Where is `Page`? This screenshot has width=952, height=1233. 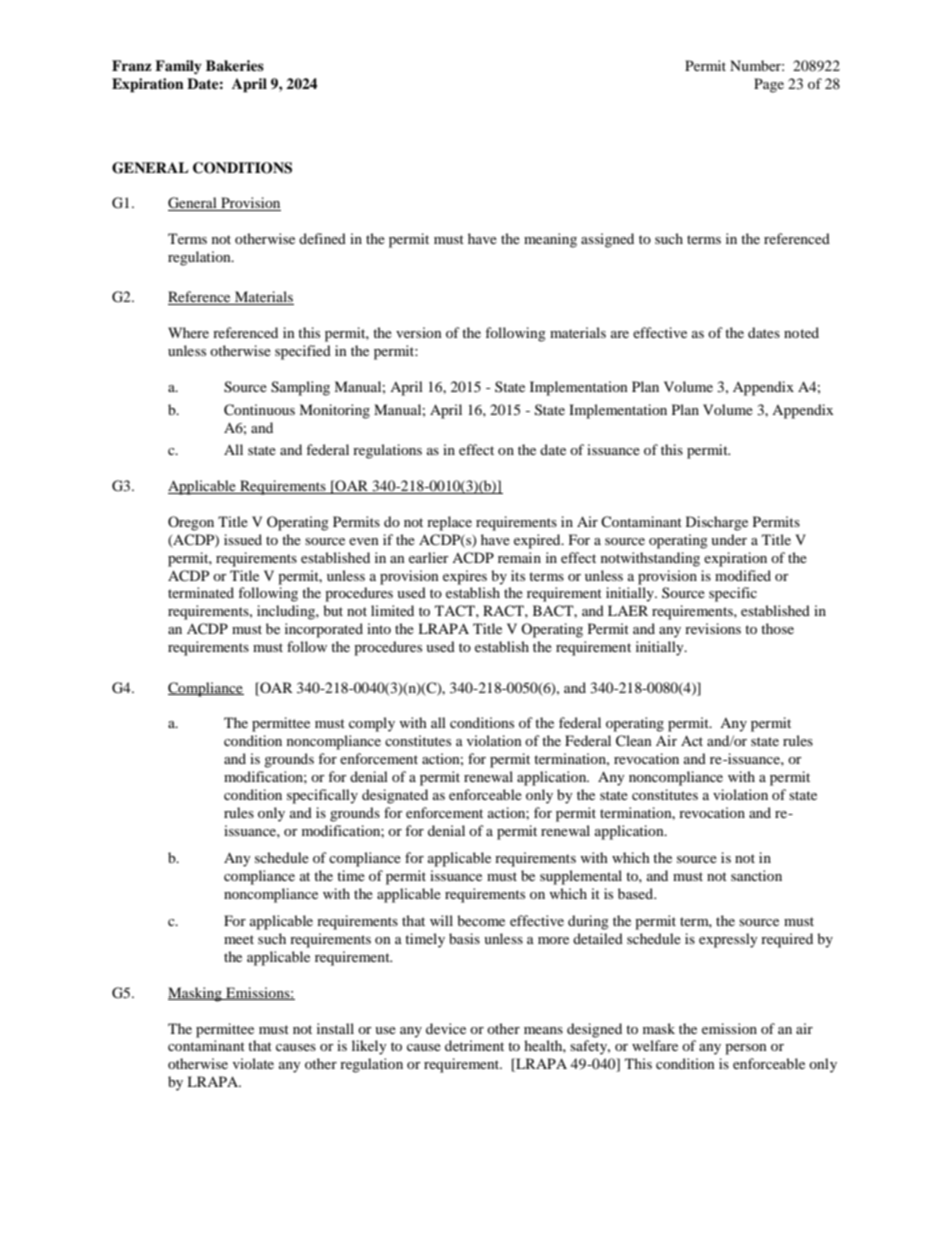
Page is located at coordinates (769, 85).
